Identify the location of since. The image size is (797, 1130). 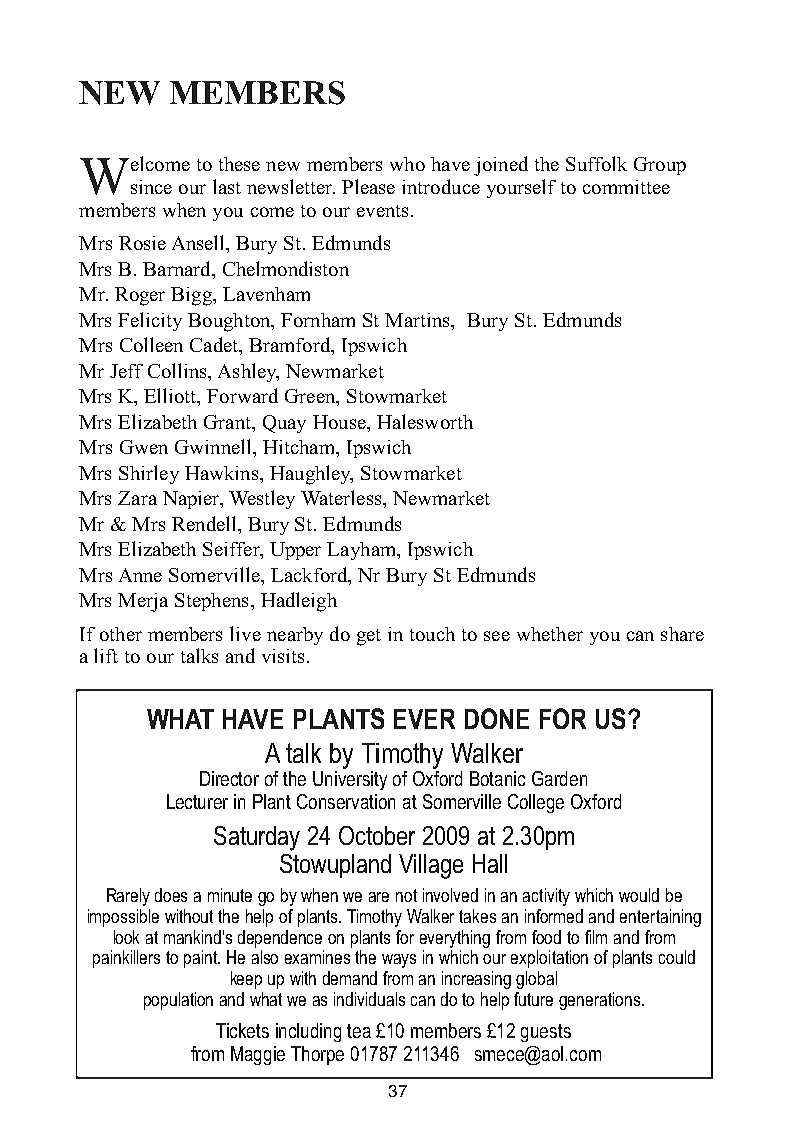
(151, 187).
